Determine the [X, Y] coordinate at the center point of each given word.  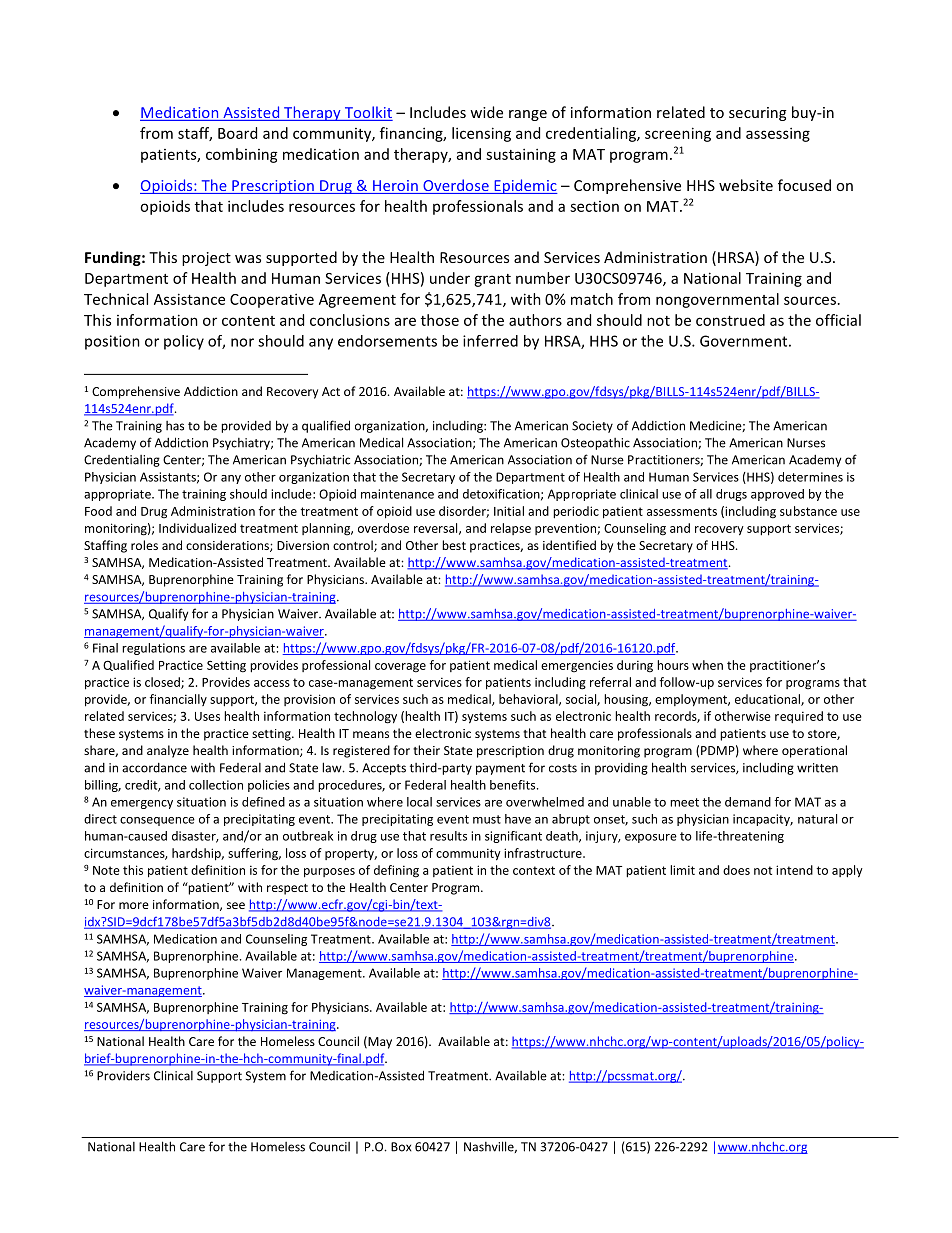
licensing [481, 134]
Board [237, 133]
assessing [778, 134]
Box [401, 1147]
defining [396, 871]
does [736, 870]
